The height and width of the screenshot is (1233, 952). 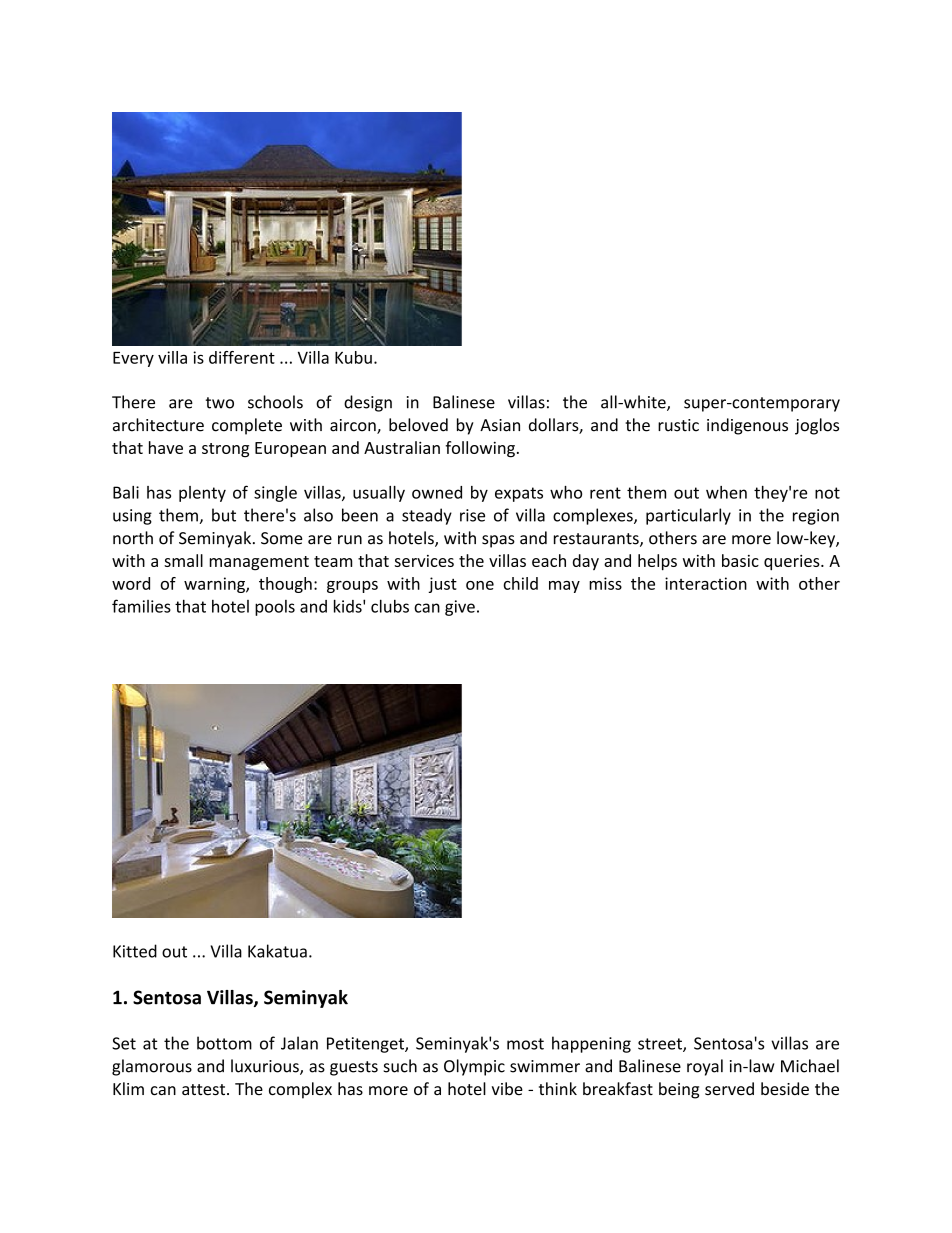 I want to click on pools, so click(x=275, y=608).
